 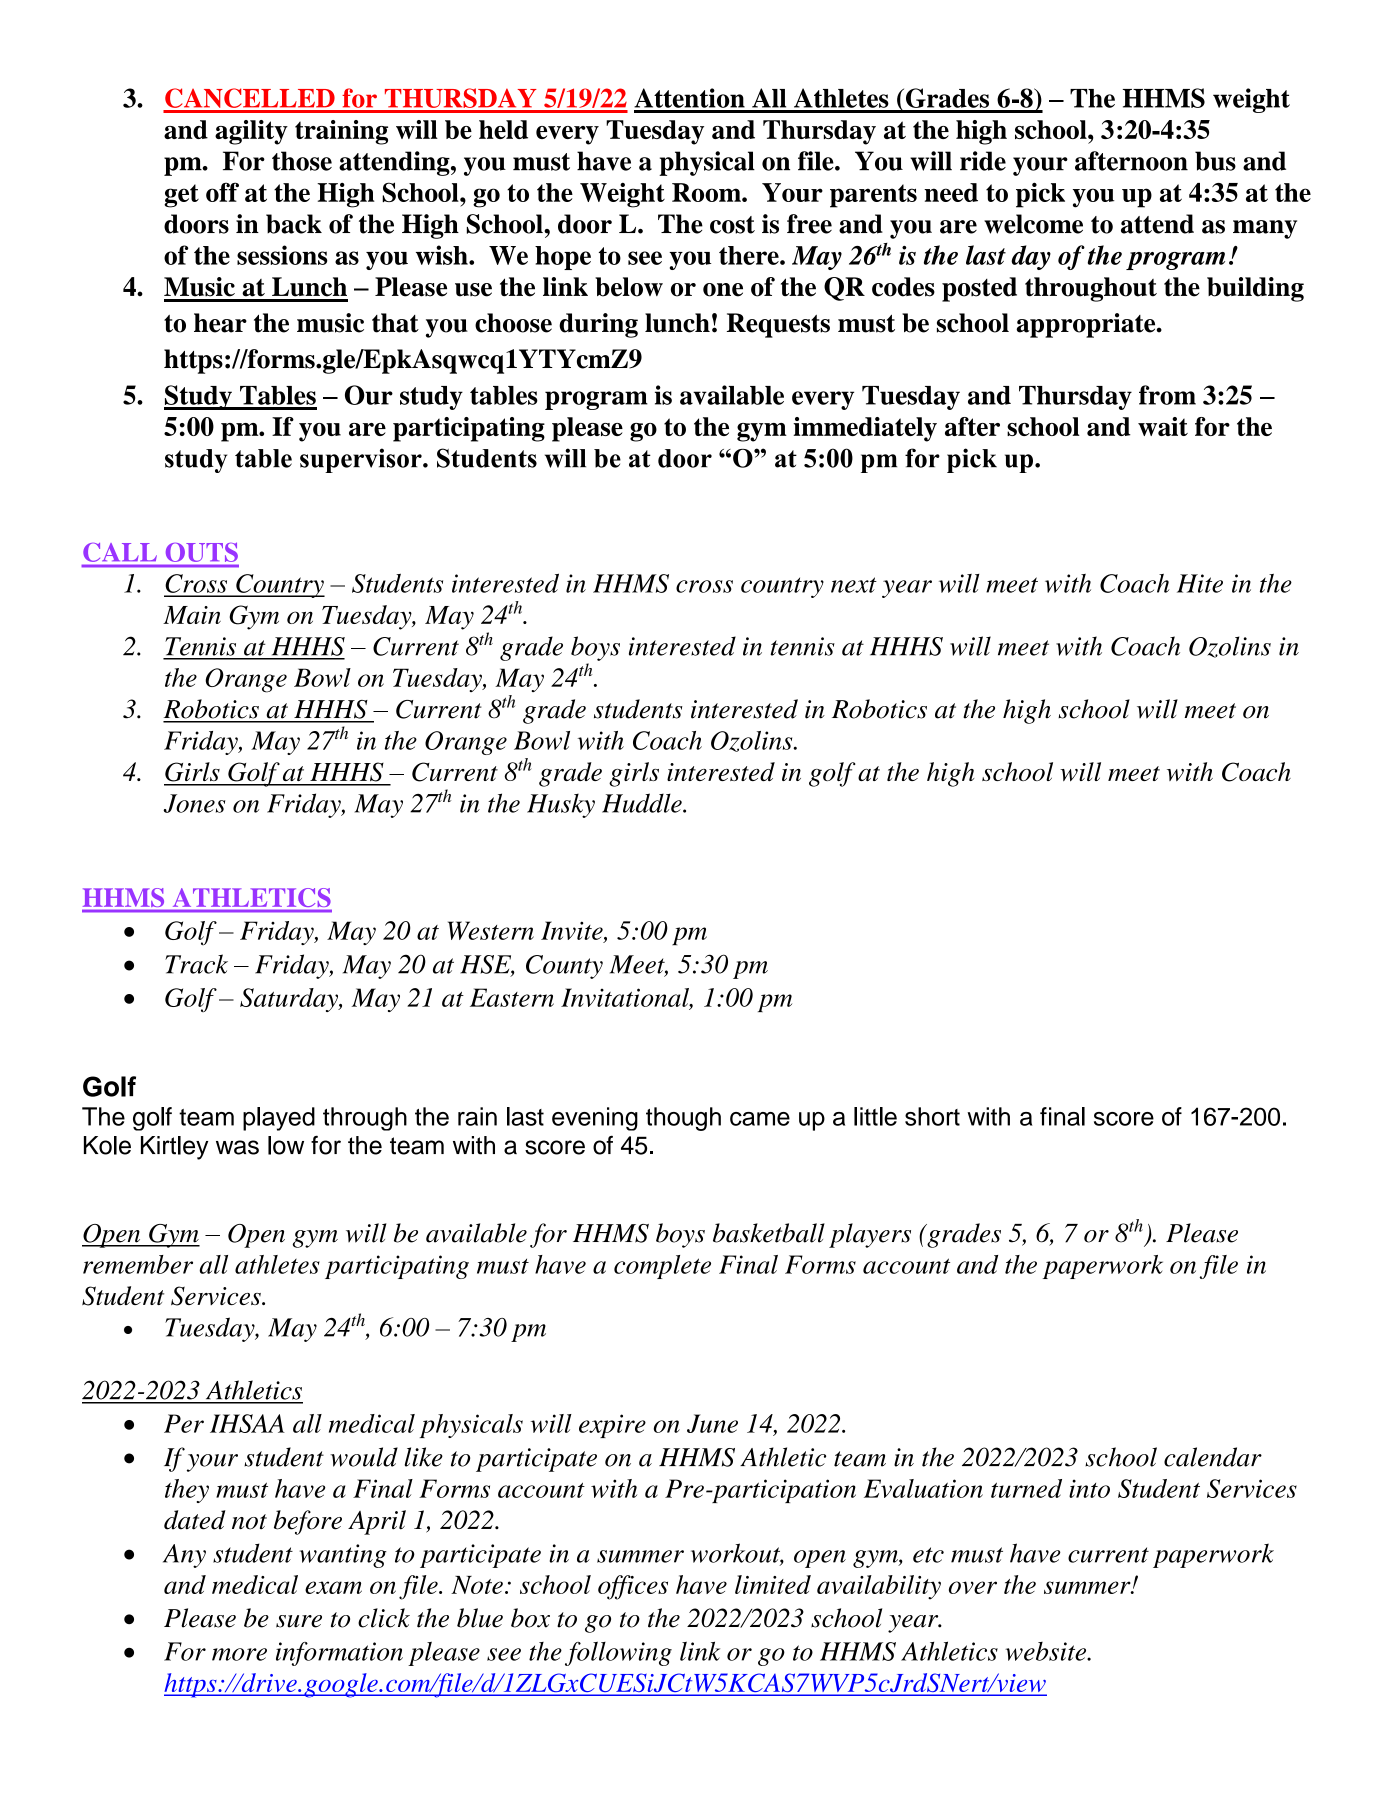 I want to click on bus, so click(x=1215, y=161).
